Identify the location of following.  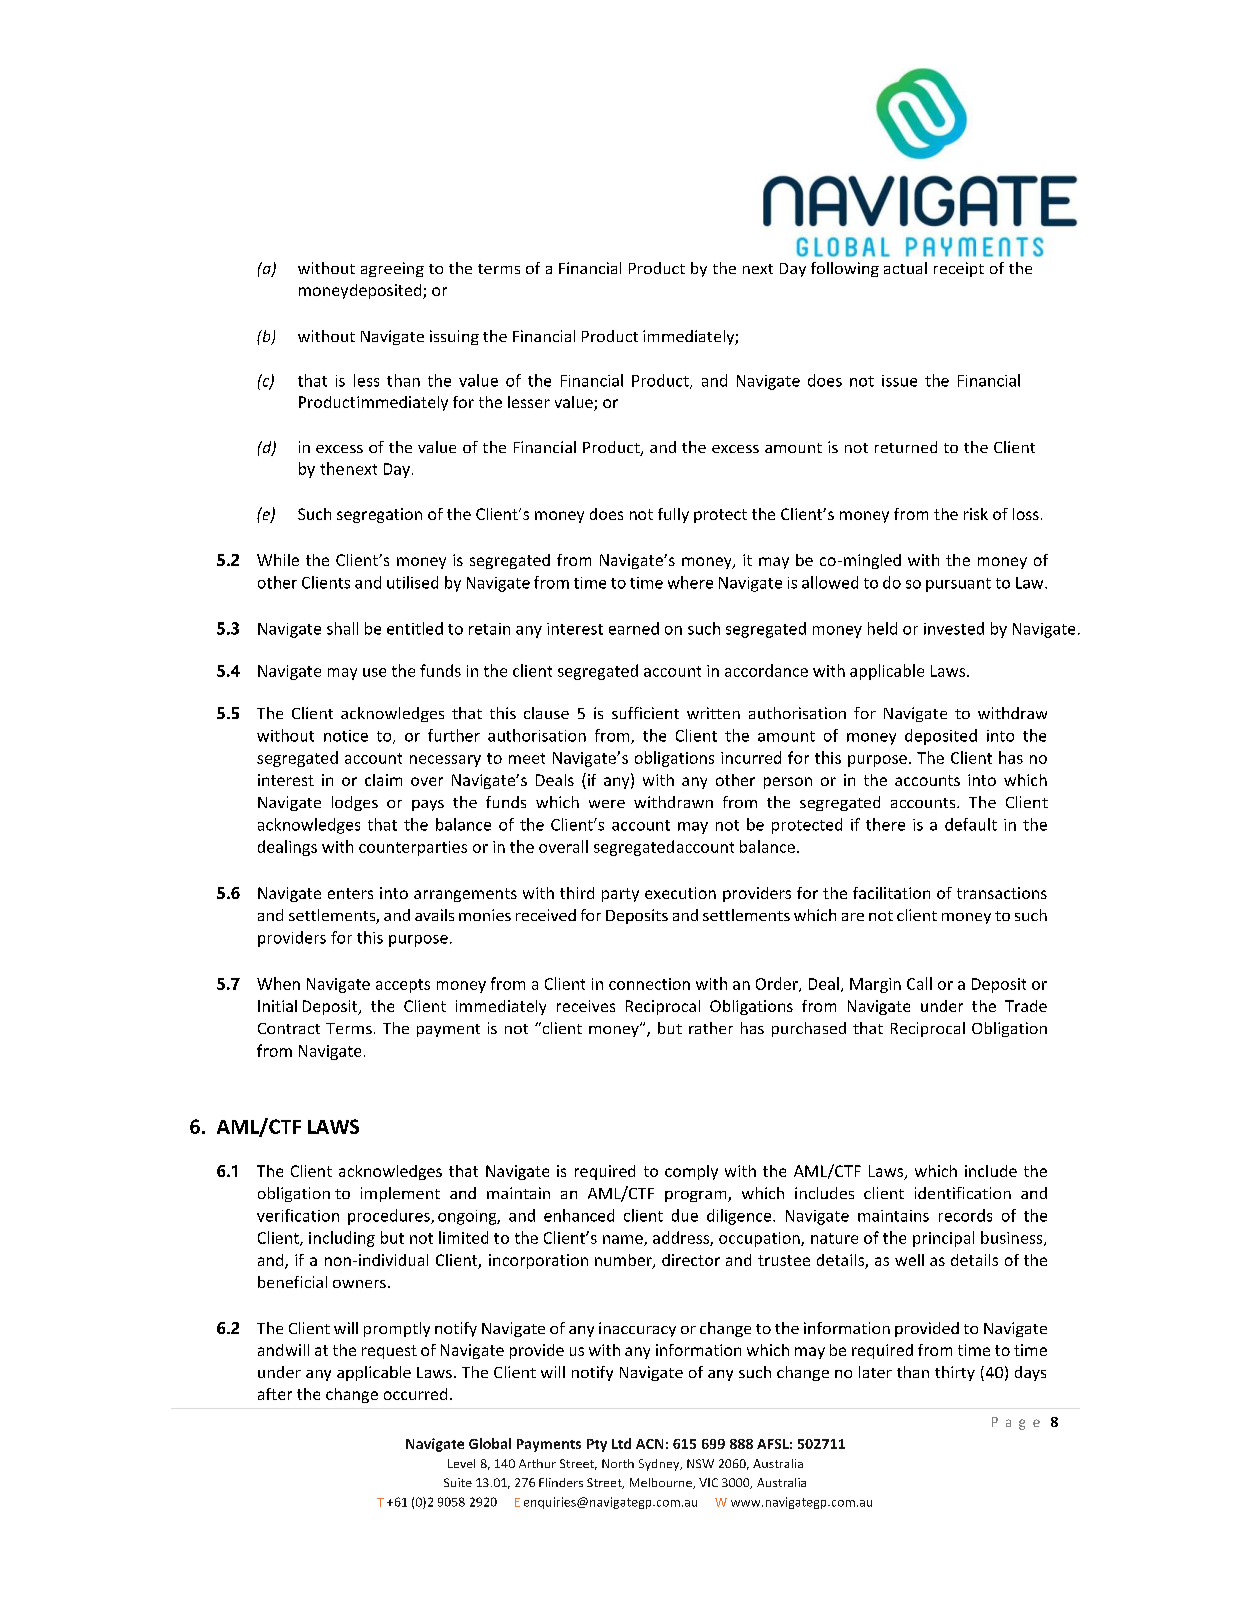
(845, 269).
